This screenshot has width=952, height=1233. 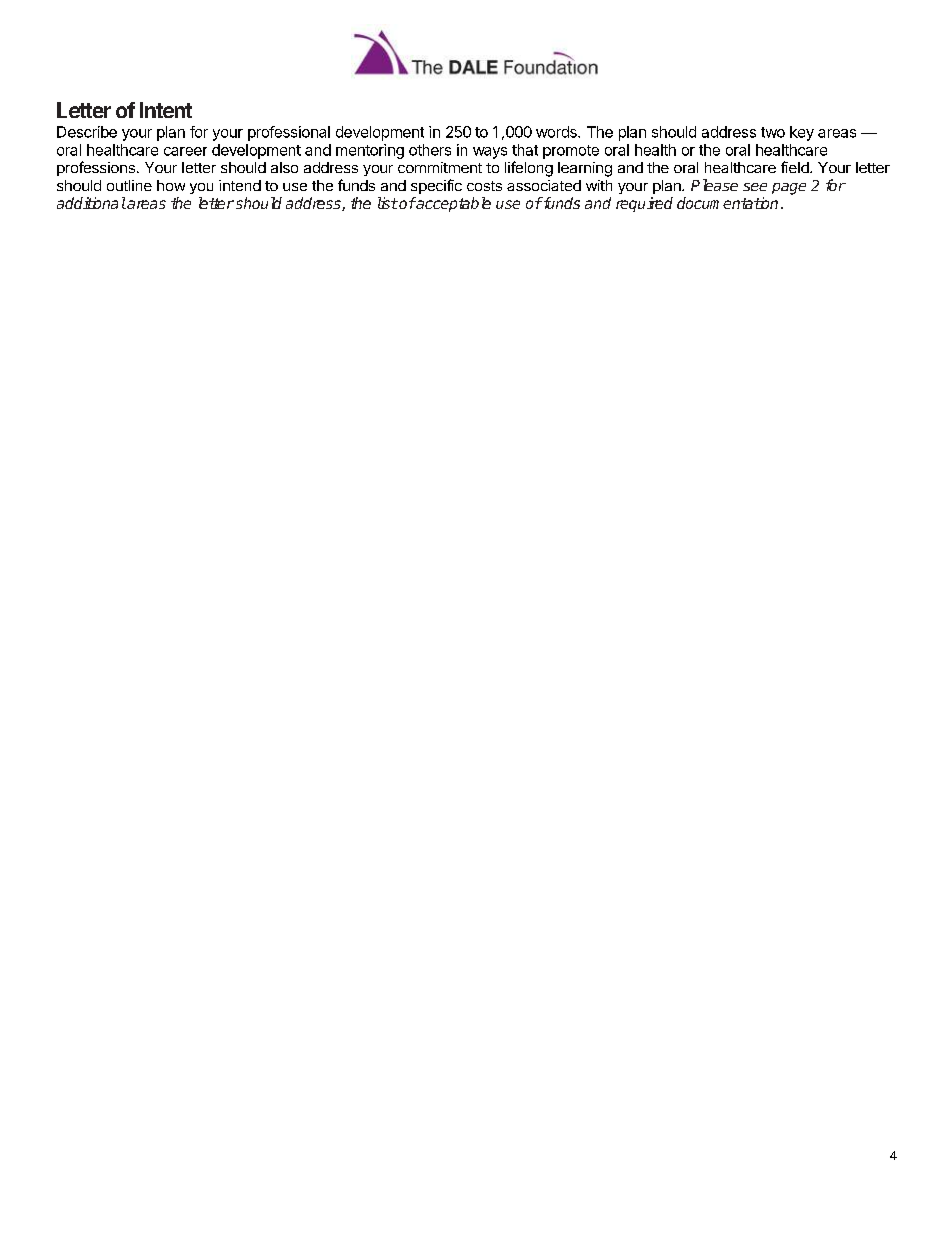 What do you see at coordinates (773, 132) in the screenshot?
I see `two` at bounding box center [773, 132].
